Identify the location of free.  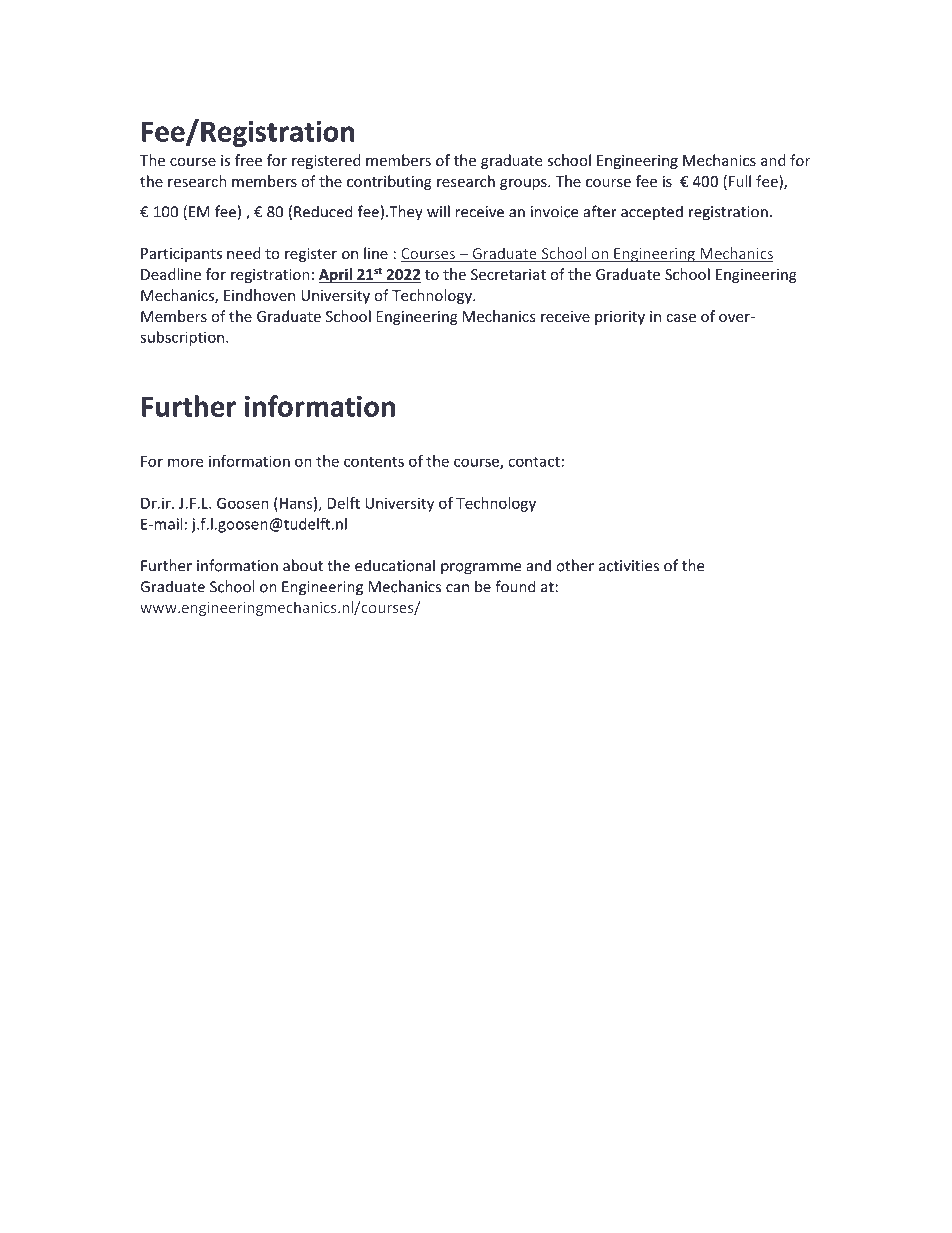
(248, 160).
